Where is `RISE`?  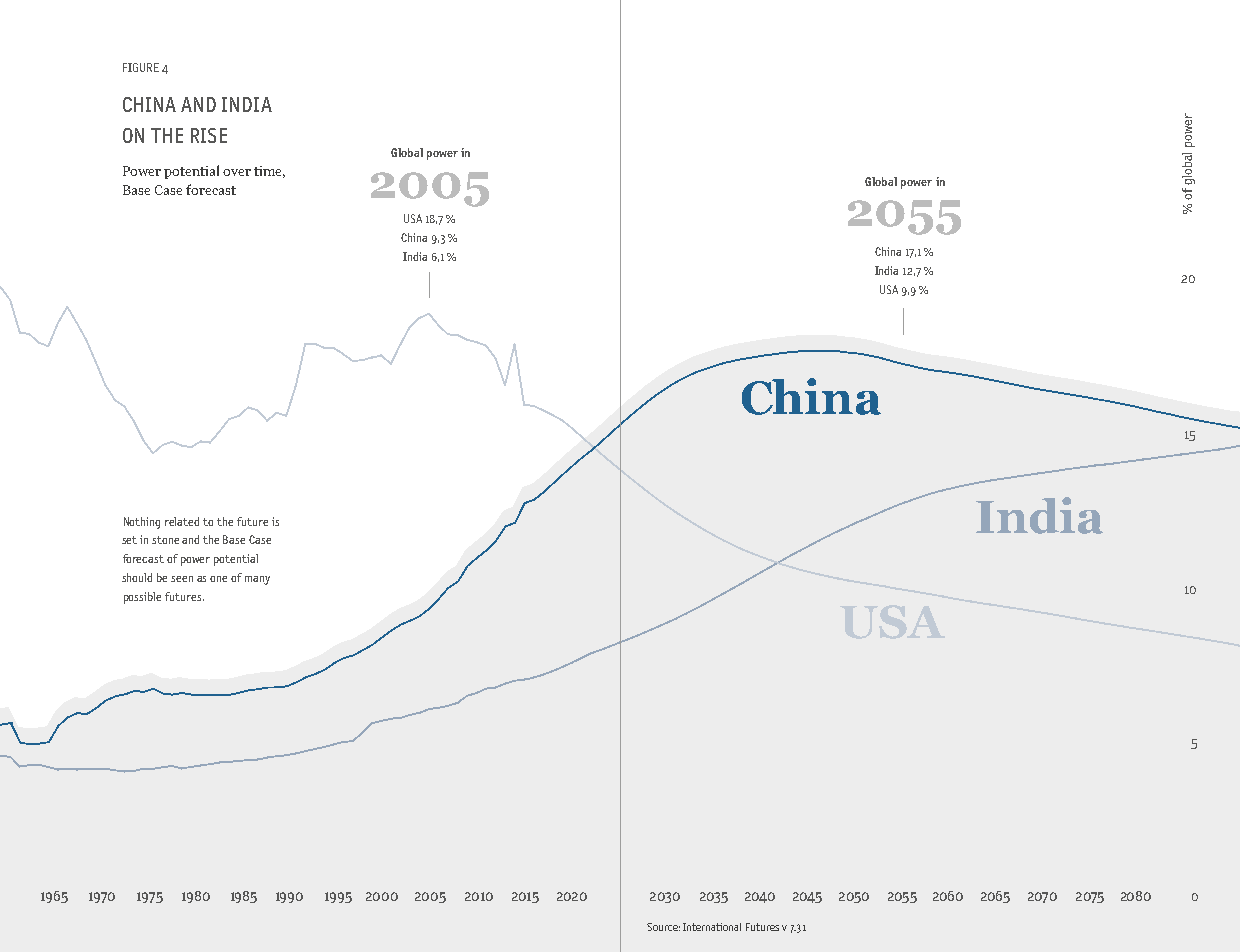 RISE is located at coordinates (209, 135).
